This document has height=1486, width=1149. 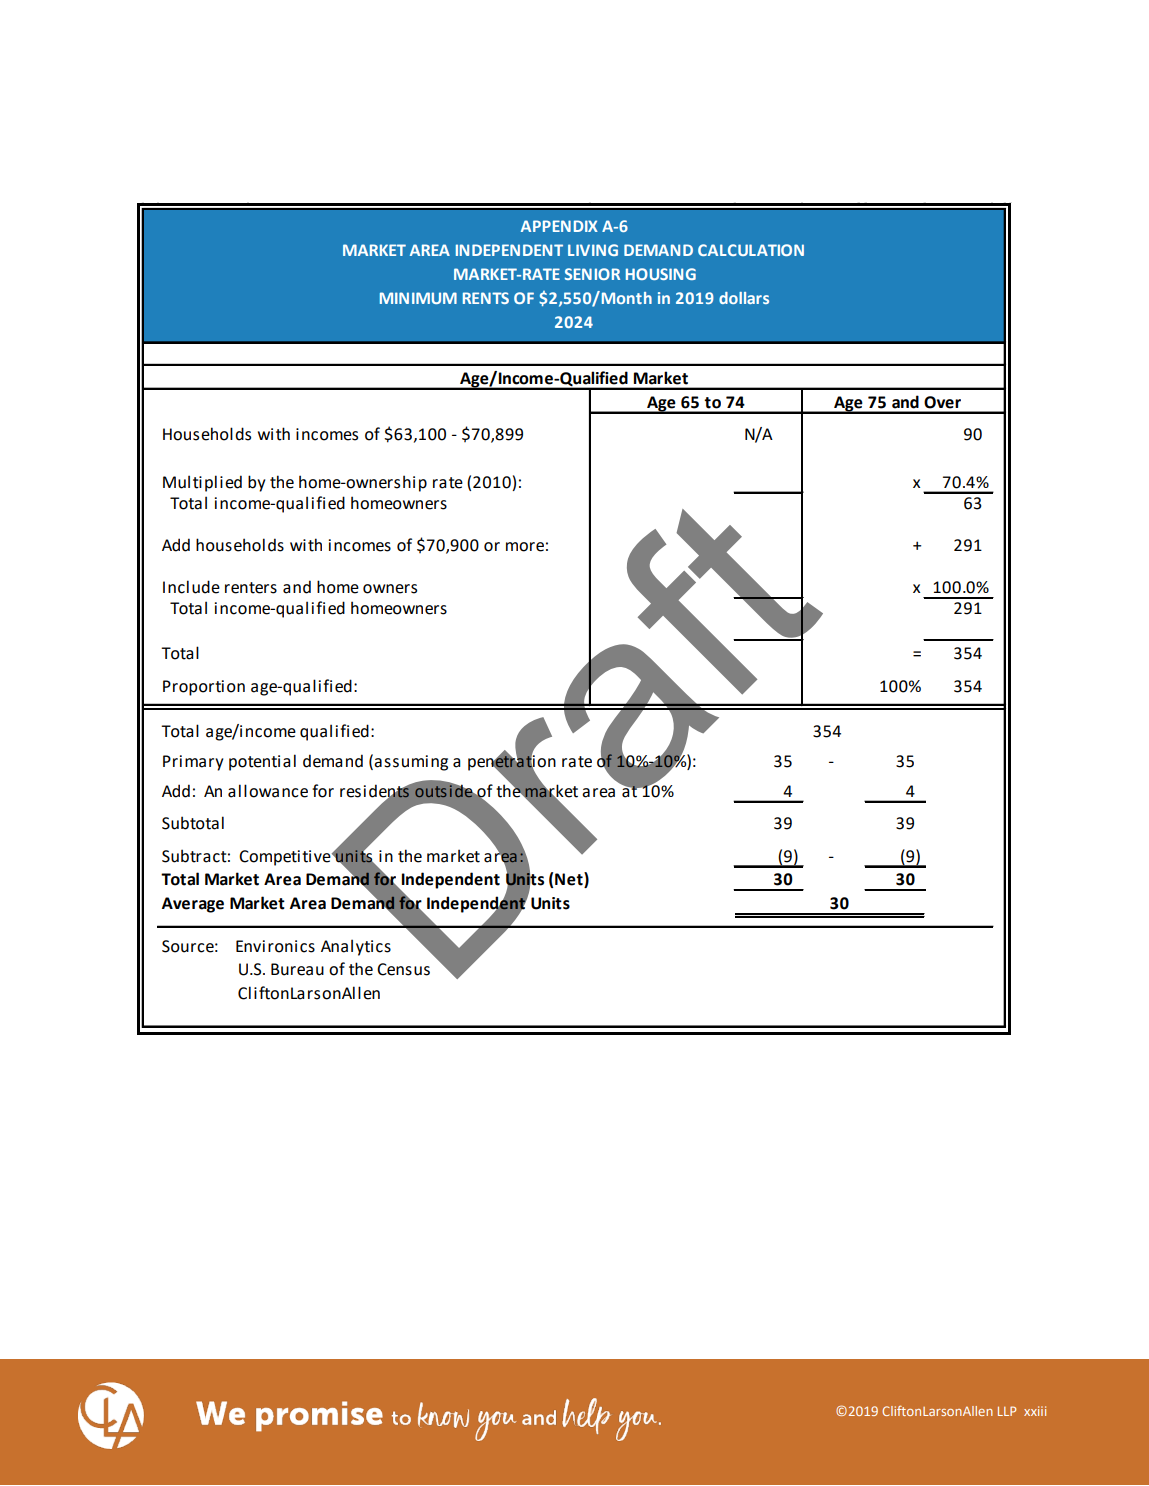 I want to click on RENTS, so click(x=486, y=298).
